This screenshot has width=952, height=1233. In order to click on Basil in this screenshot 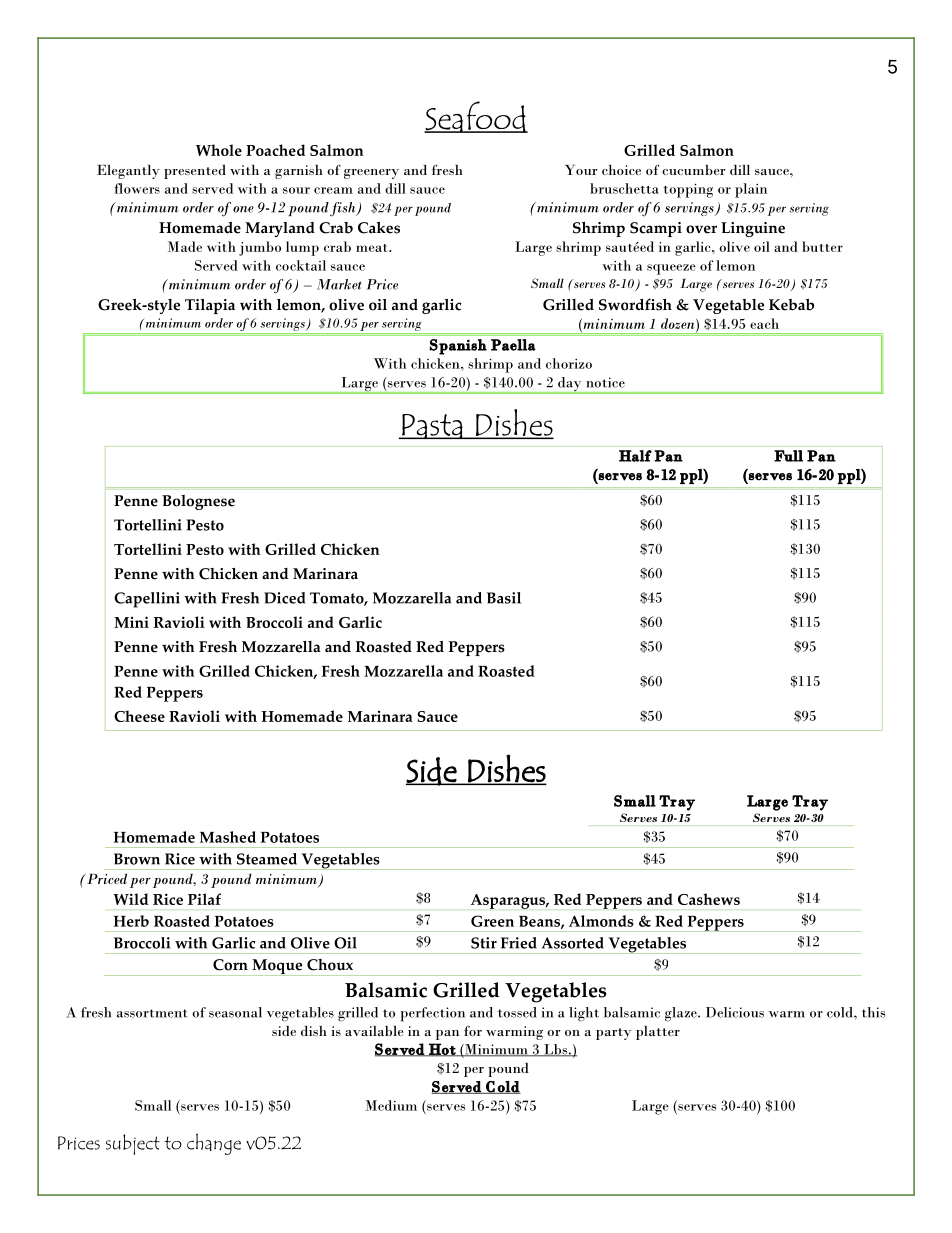, I will do `click(504, 598)`.
